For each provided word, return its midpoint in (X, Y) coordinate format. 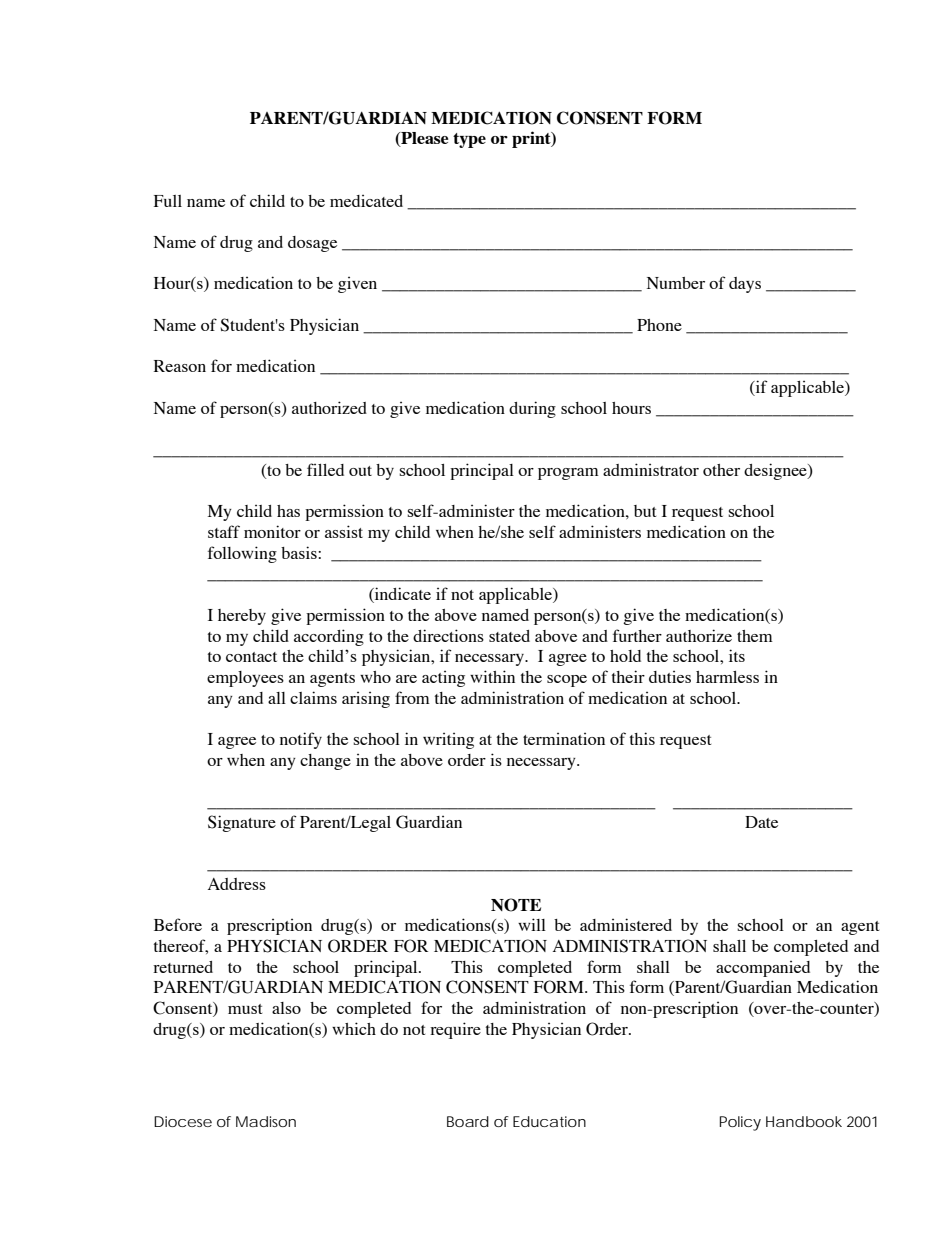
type (469, 140)
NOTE (516, 905)
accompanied (763, 969)
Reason (180, 366)
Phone (659, 325)
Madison (266, 1121)
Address (237, 884)
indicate (402, 595)
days (745, 285)
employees (245, 679)
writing (448, 741)
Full (168, 201)
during (532, 409)
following (242, 554)
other (721, 470)
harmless (727, 677)
